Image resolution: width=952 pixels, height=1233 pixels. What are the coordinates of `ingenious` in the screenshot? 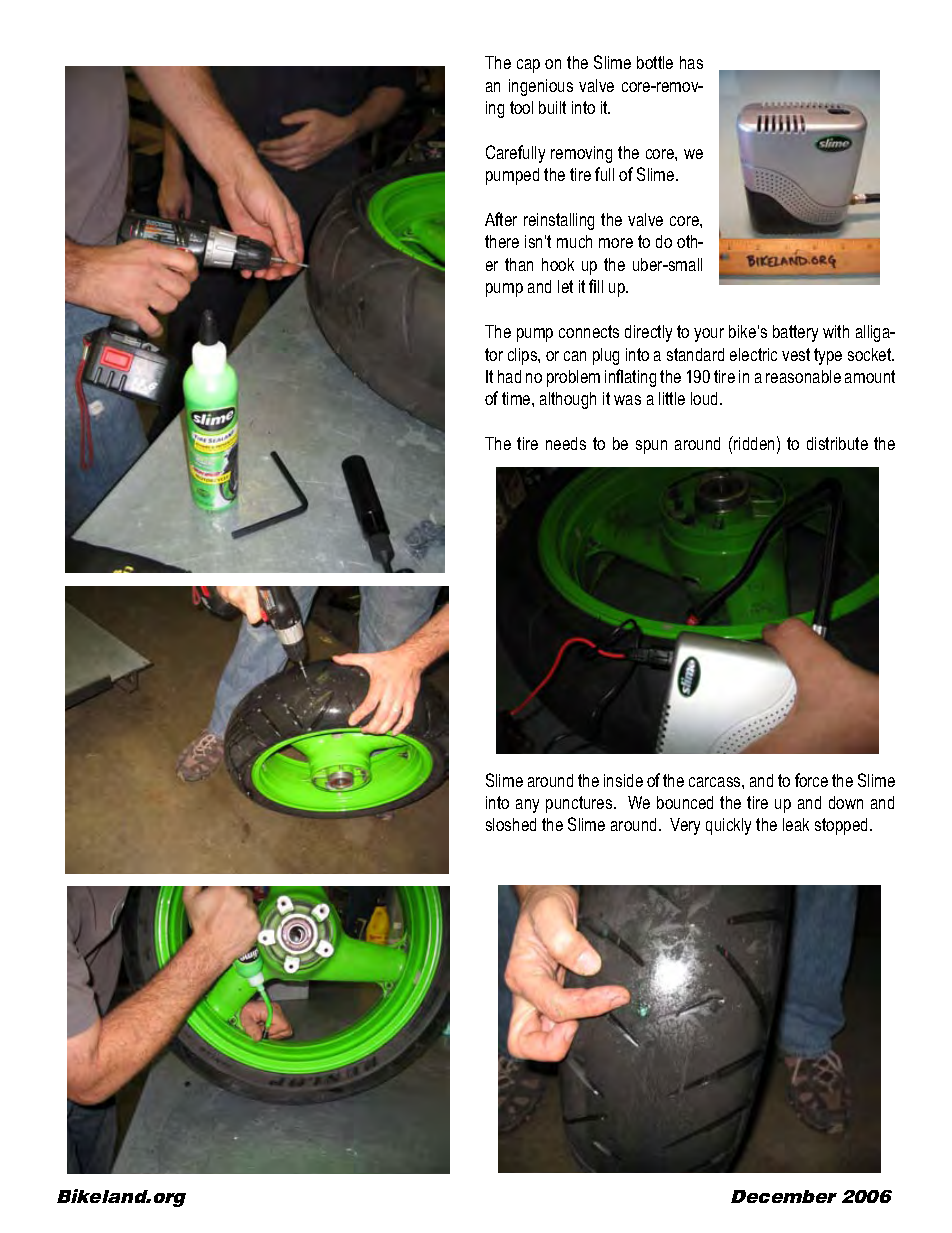 It's located at (541, 87).
